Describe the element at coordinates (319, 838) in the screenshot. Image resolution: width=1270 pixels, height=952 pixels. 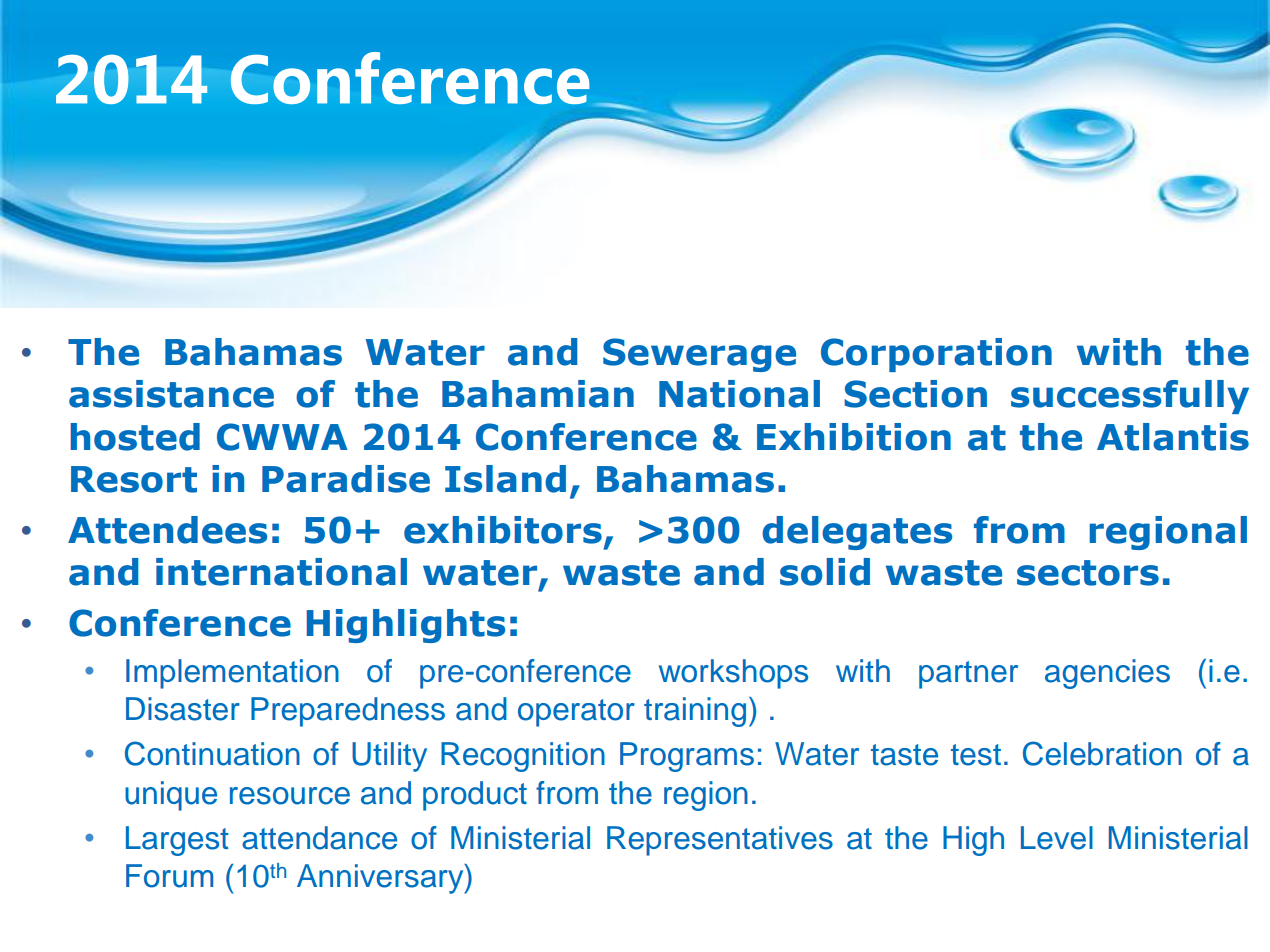
I see `attendance` at that location.
